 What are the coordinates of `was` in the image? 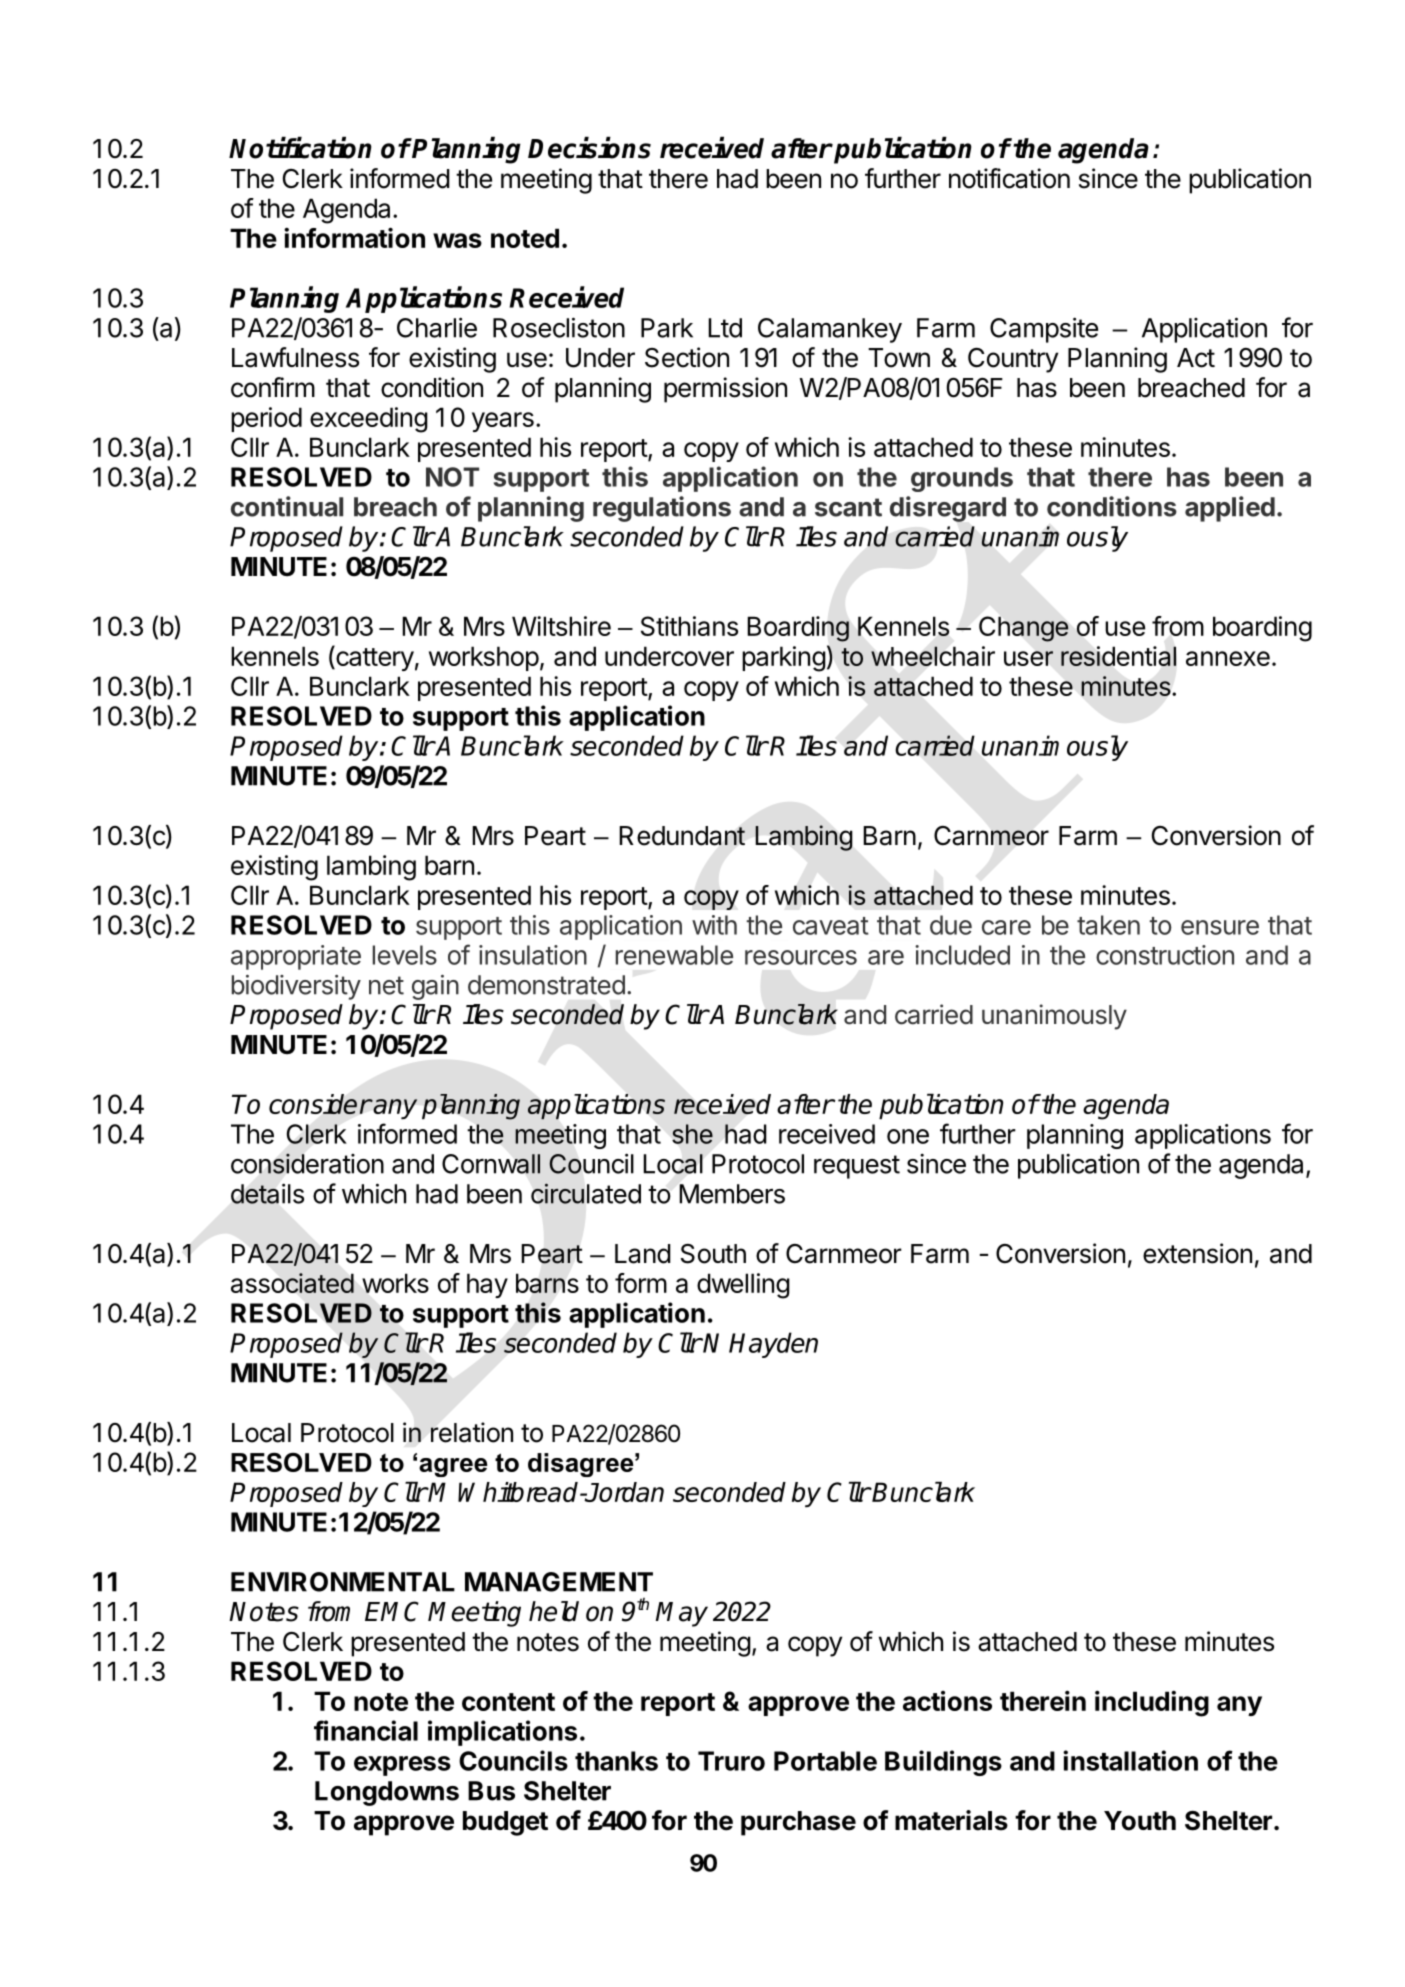 It's located at (457, 240).
